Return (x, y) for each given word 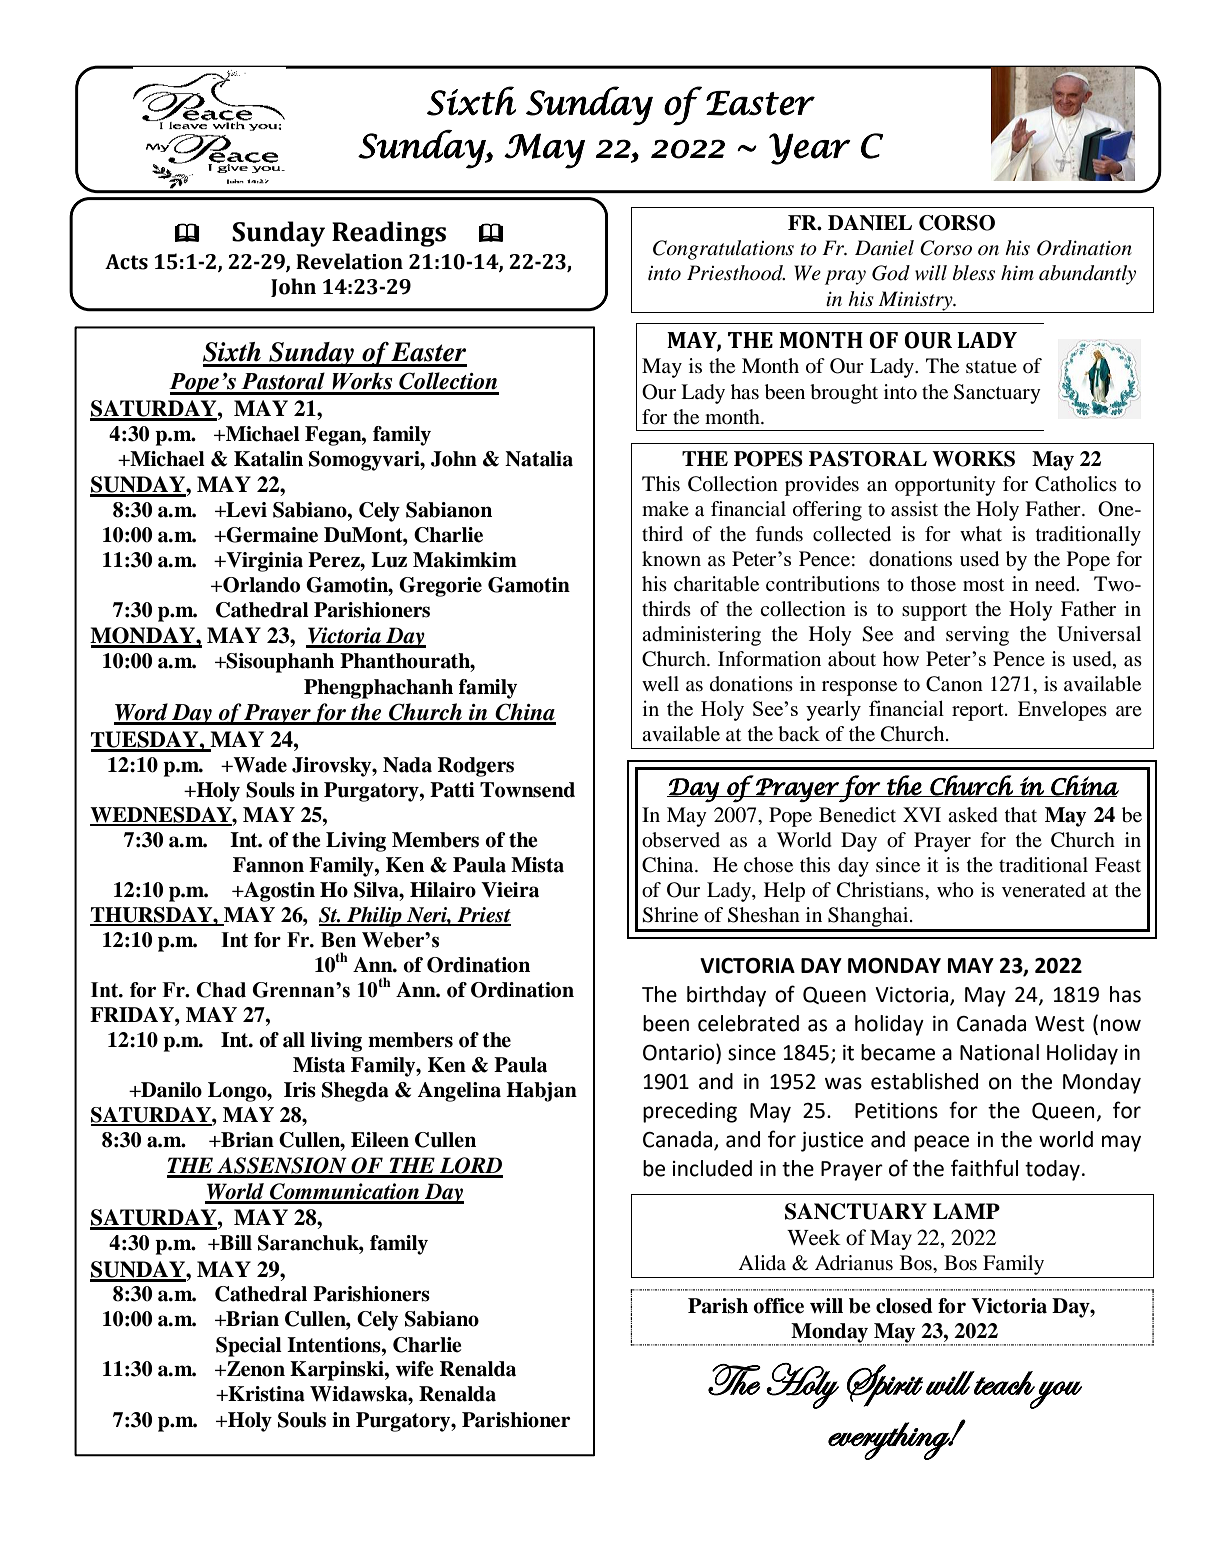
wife (414, 1369)
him (1017, 272)
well (660, 684)
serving (977, 636)
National (999, 1052)
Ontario (680, 1053)
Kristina (265, 1394)
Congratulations (723, 250)
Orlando (260, 585)
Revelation (349, 261)
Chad (221, 990)
